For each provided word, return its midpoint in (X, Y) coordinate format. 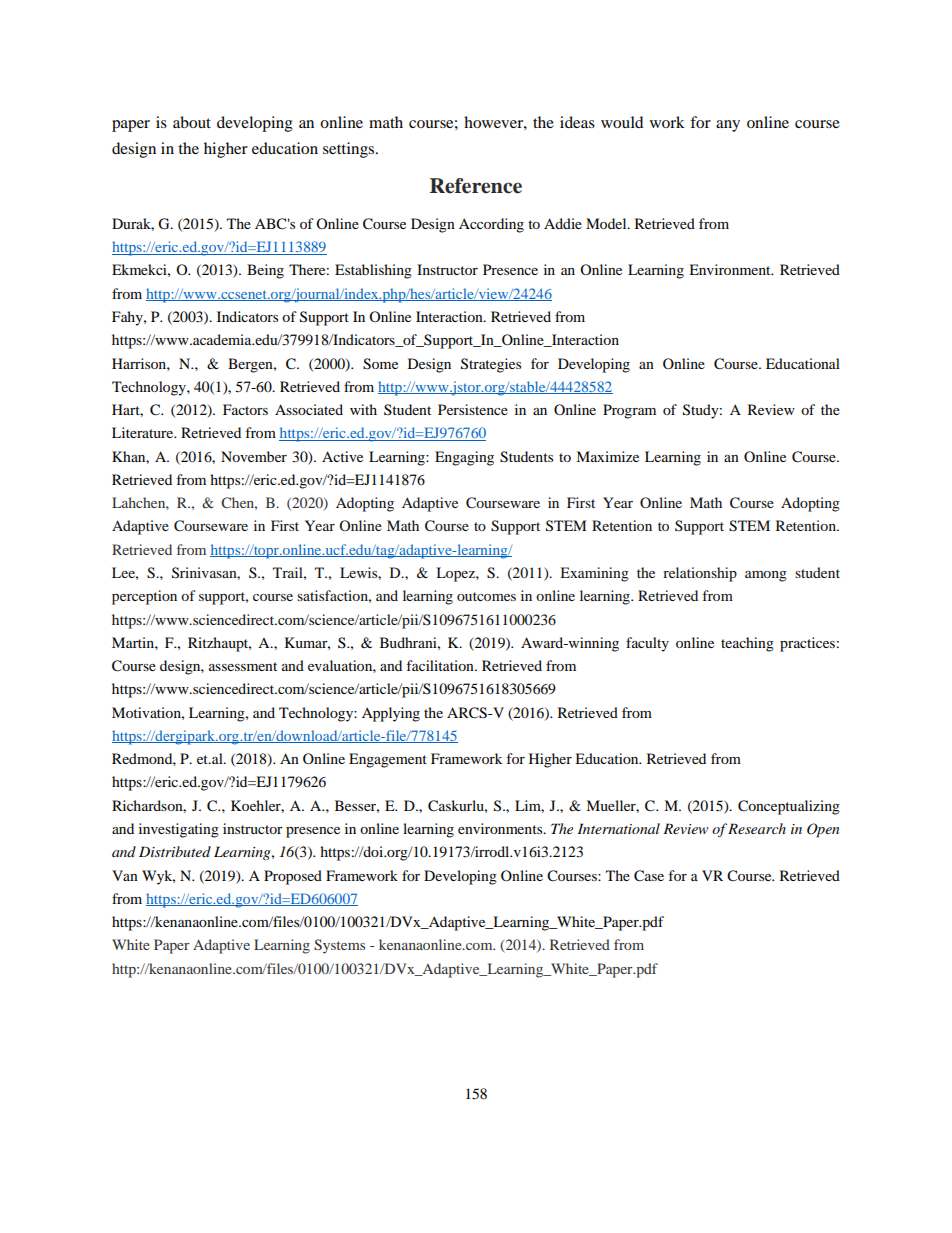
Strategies (491, 365)
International (619, 828)
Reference (476, 186)
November (254, 456)
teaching (747, 644)
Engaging (464, 458)
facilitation (441, 665)
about (192, 122)
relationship (700, 574)
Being (265, 271)
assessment (243, 666)
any (728, 126)
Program (629, 411)
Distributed (175, 851)
